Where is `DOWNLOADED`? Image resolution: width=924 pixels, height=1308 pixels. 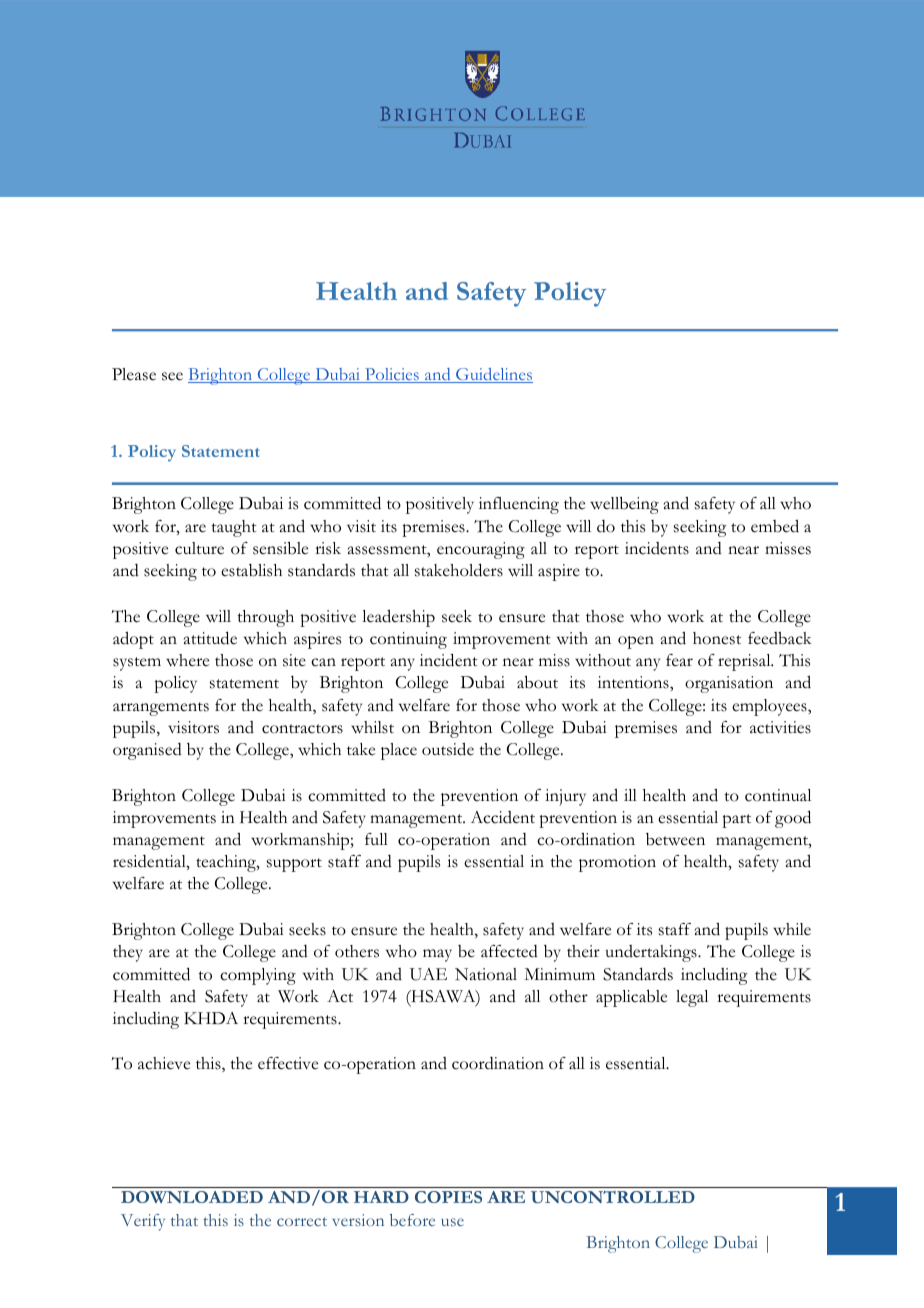
DOWNLOADED is located at coordinates (192, 1197).
